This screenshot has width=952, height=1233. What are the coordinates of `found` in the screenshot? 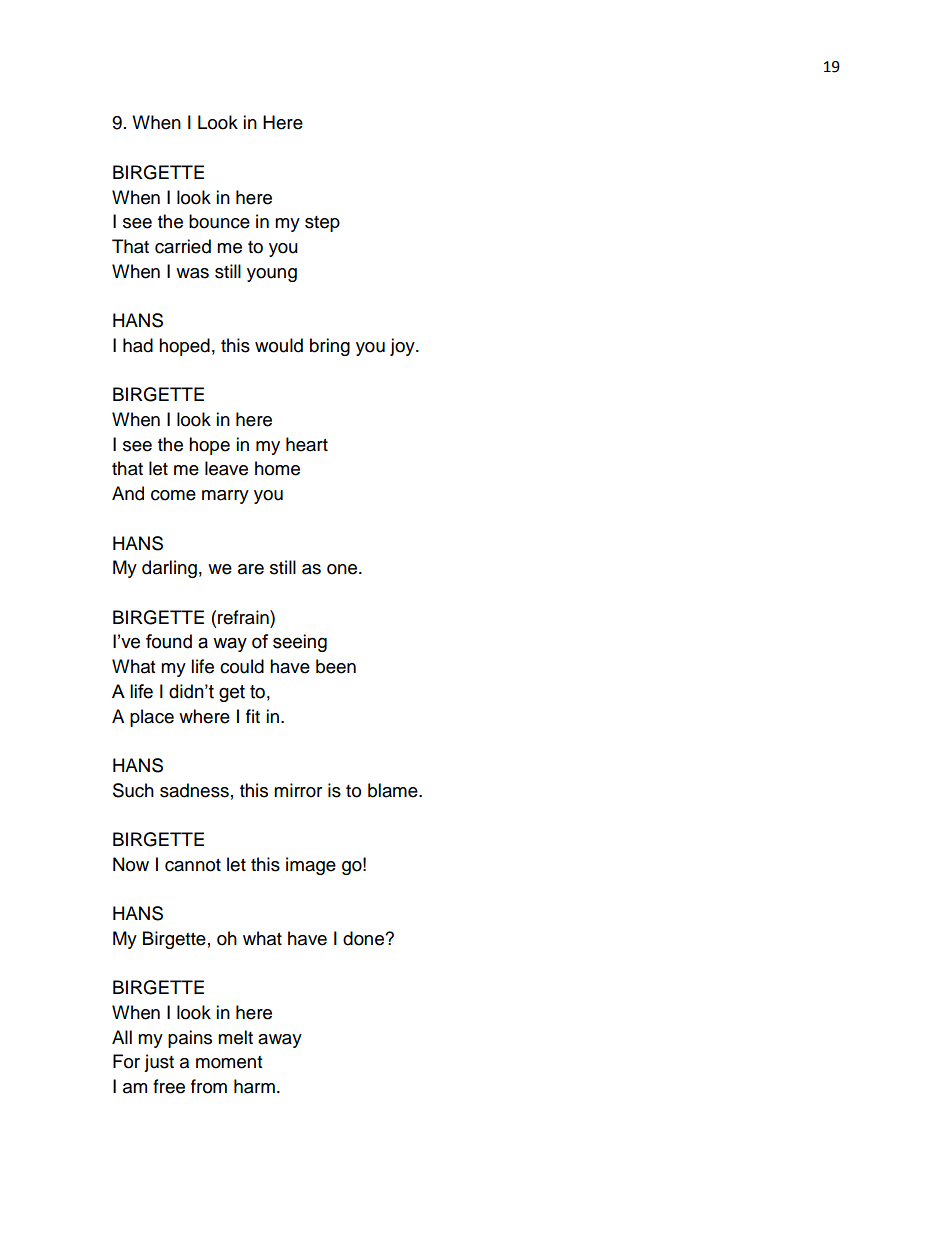 It's located at (169, 641).
